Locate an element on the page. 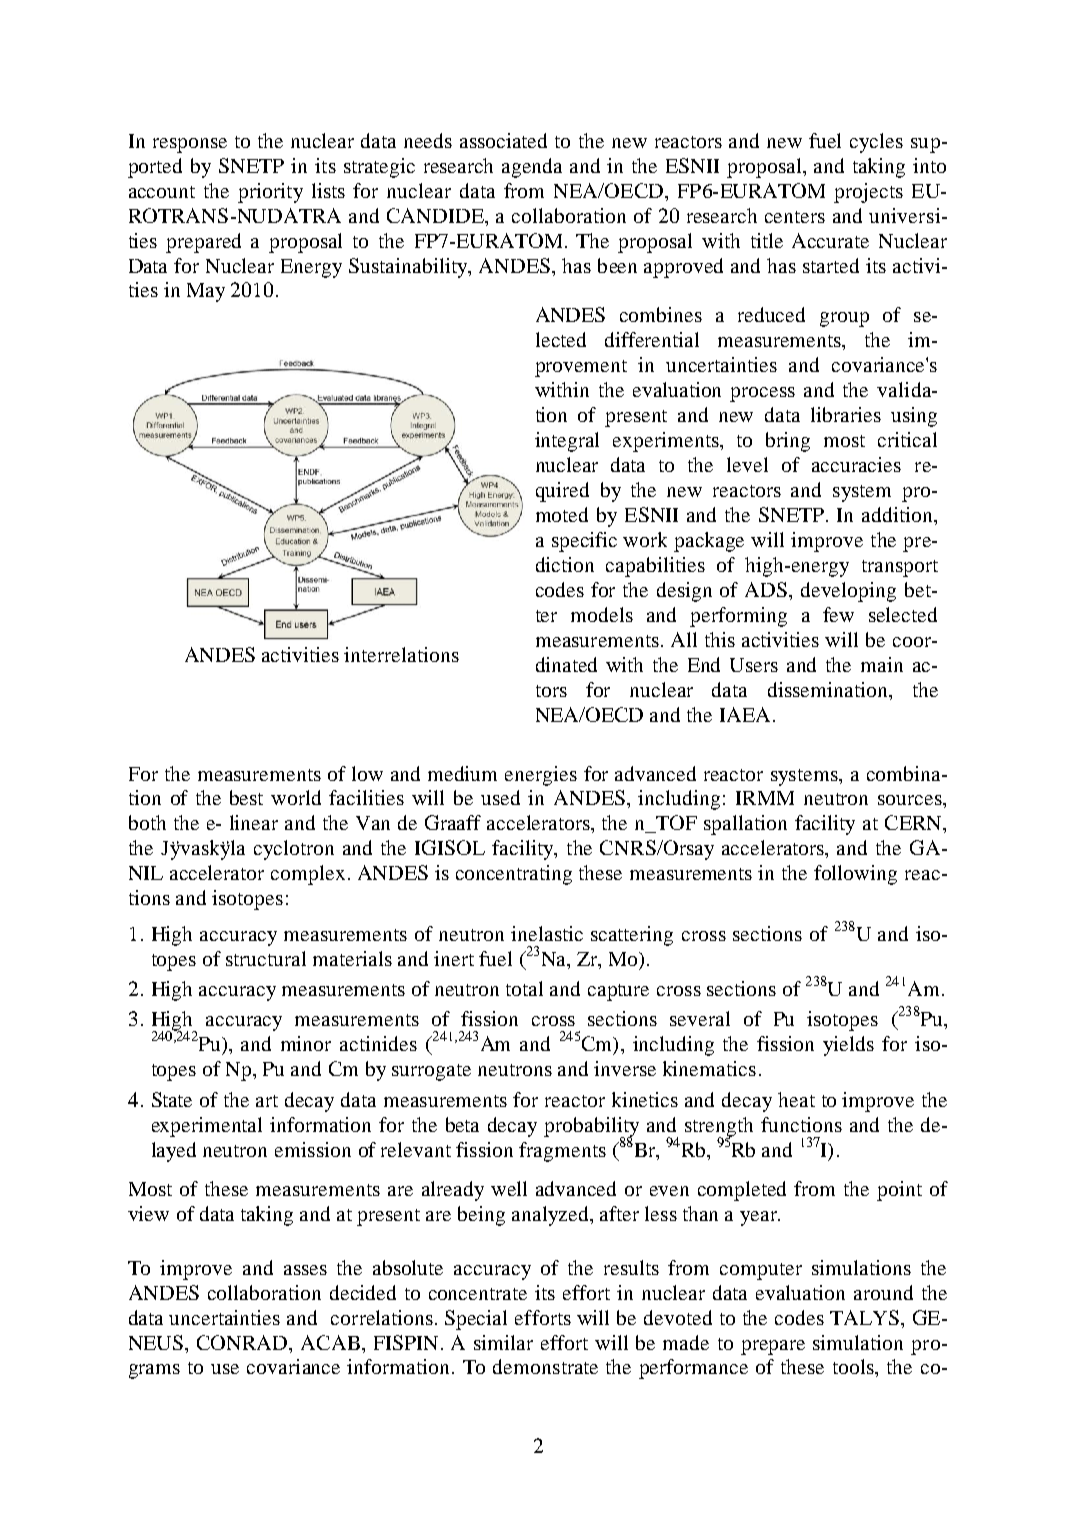  sources is located at coordinates (911, 800).
